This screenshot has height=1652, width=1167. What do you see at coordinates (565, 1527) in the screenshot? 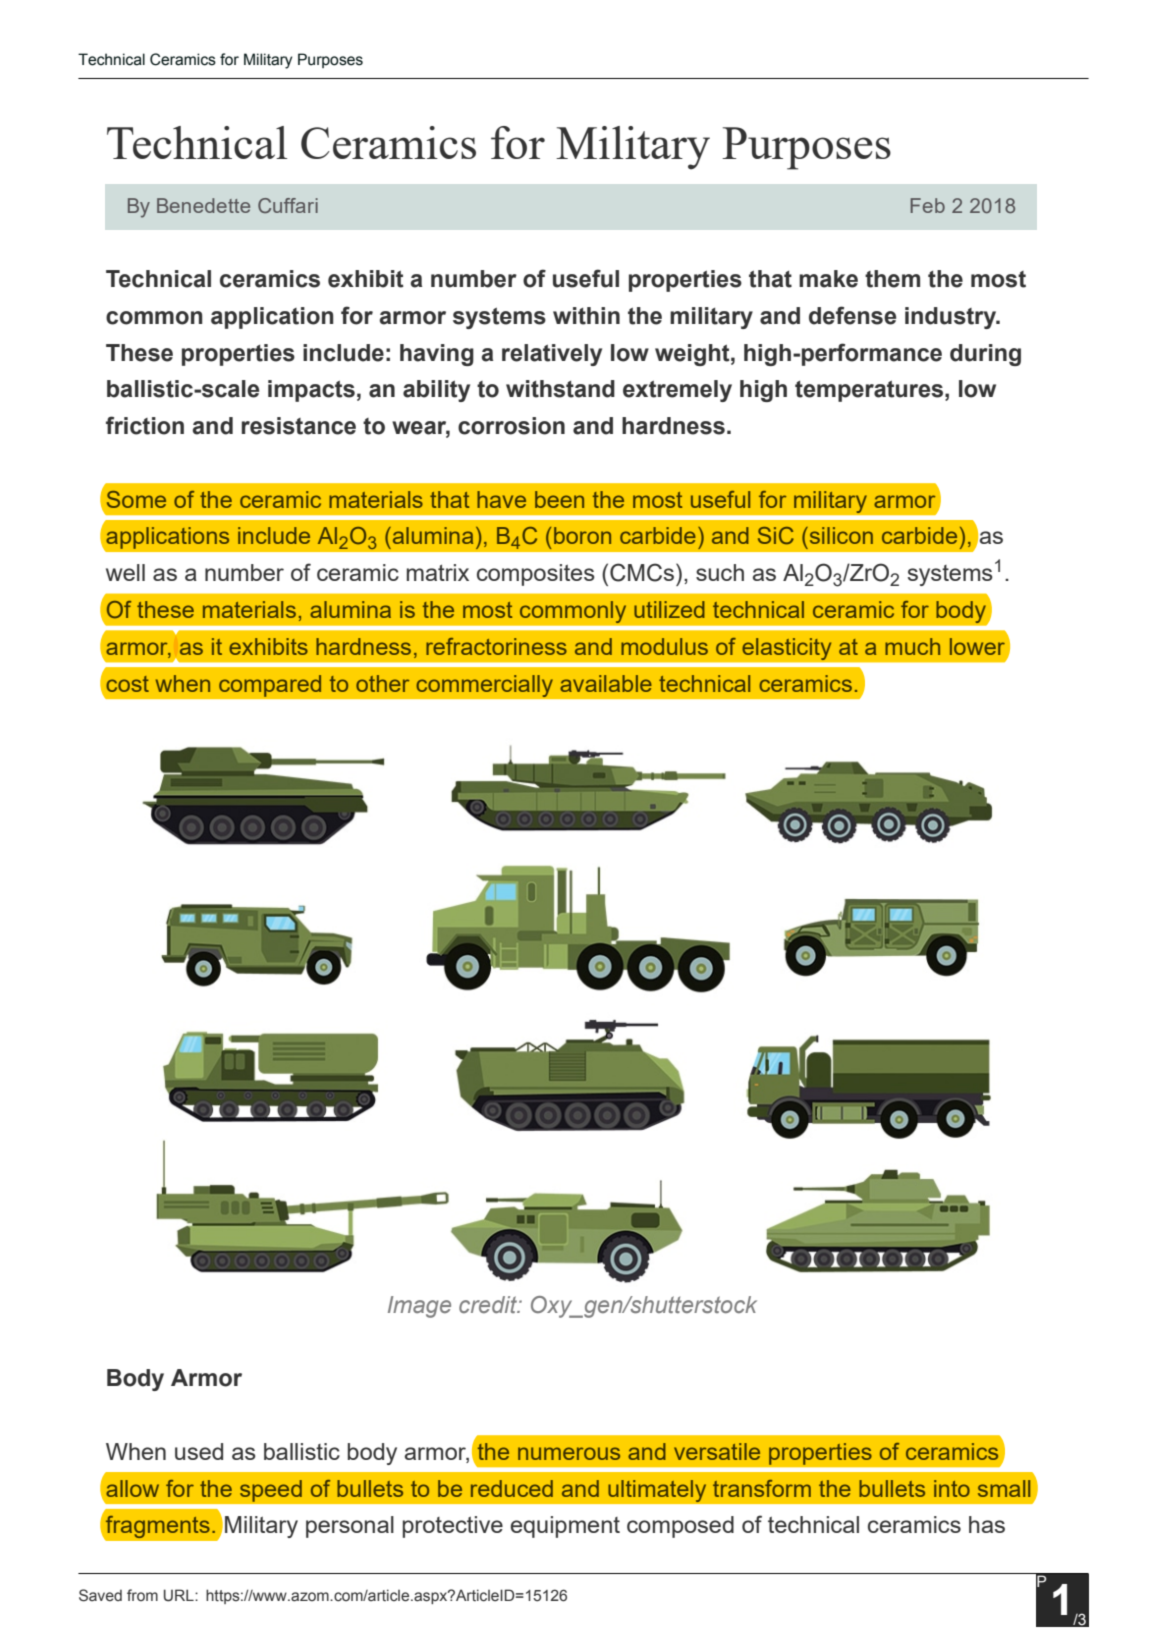
I see `equipment` at bounding box center [565, 1527].
